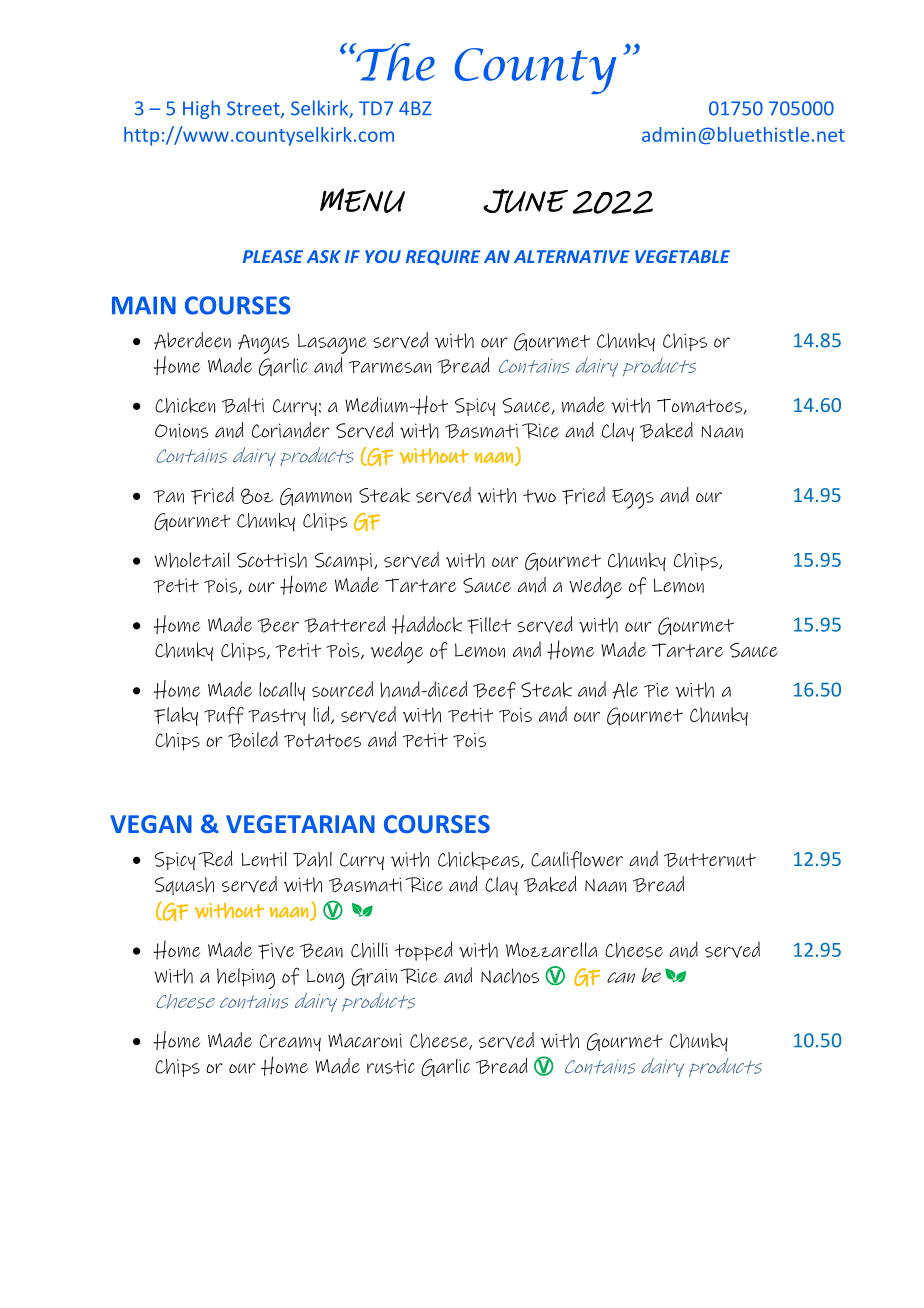 The height and width of the screenshot is (1308, 924). What do you see at coordinates (394, 62) in the screenshot?
I see `The` at bounding box center [394, 62].
